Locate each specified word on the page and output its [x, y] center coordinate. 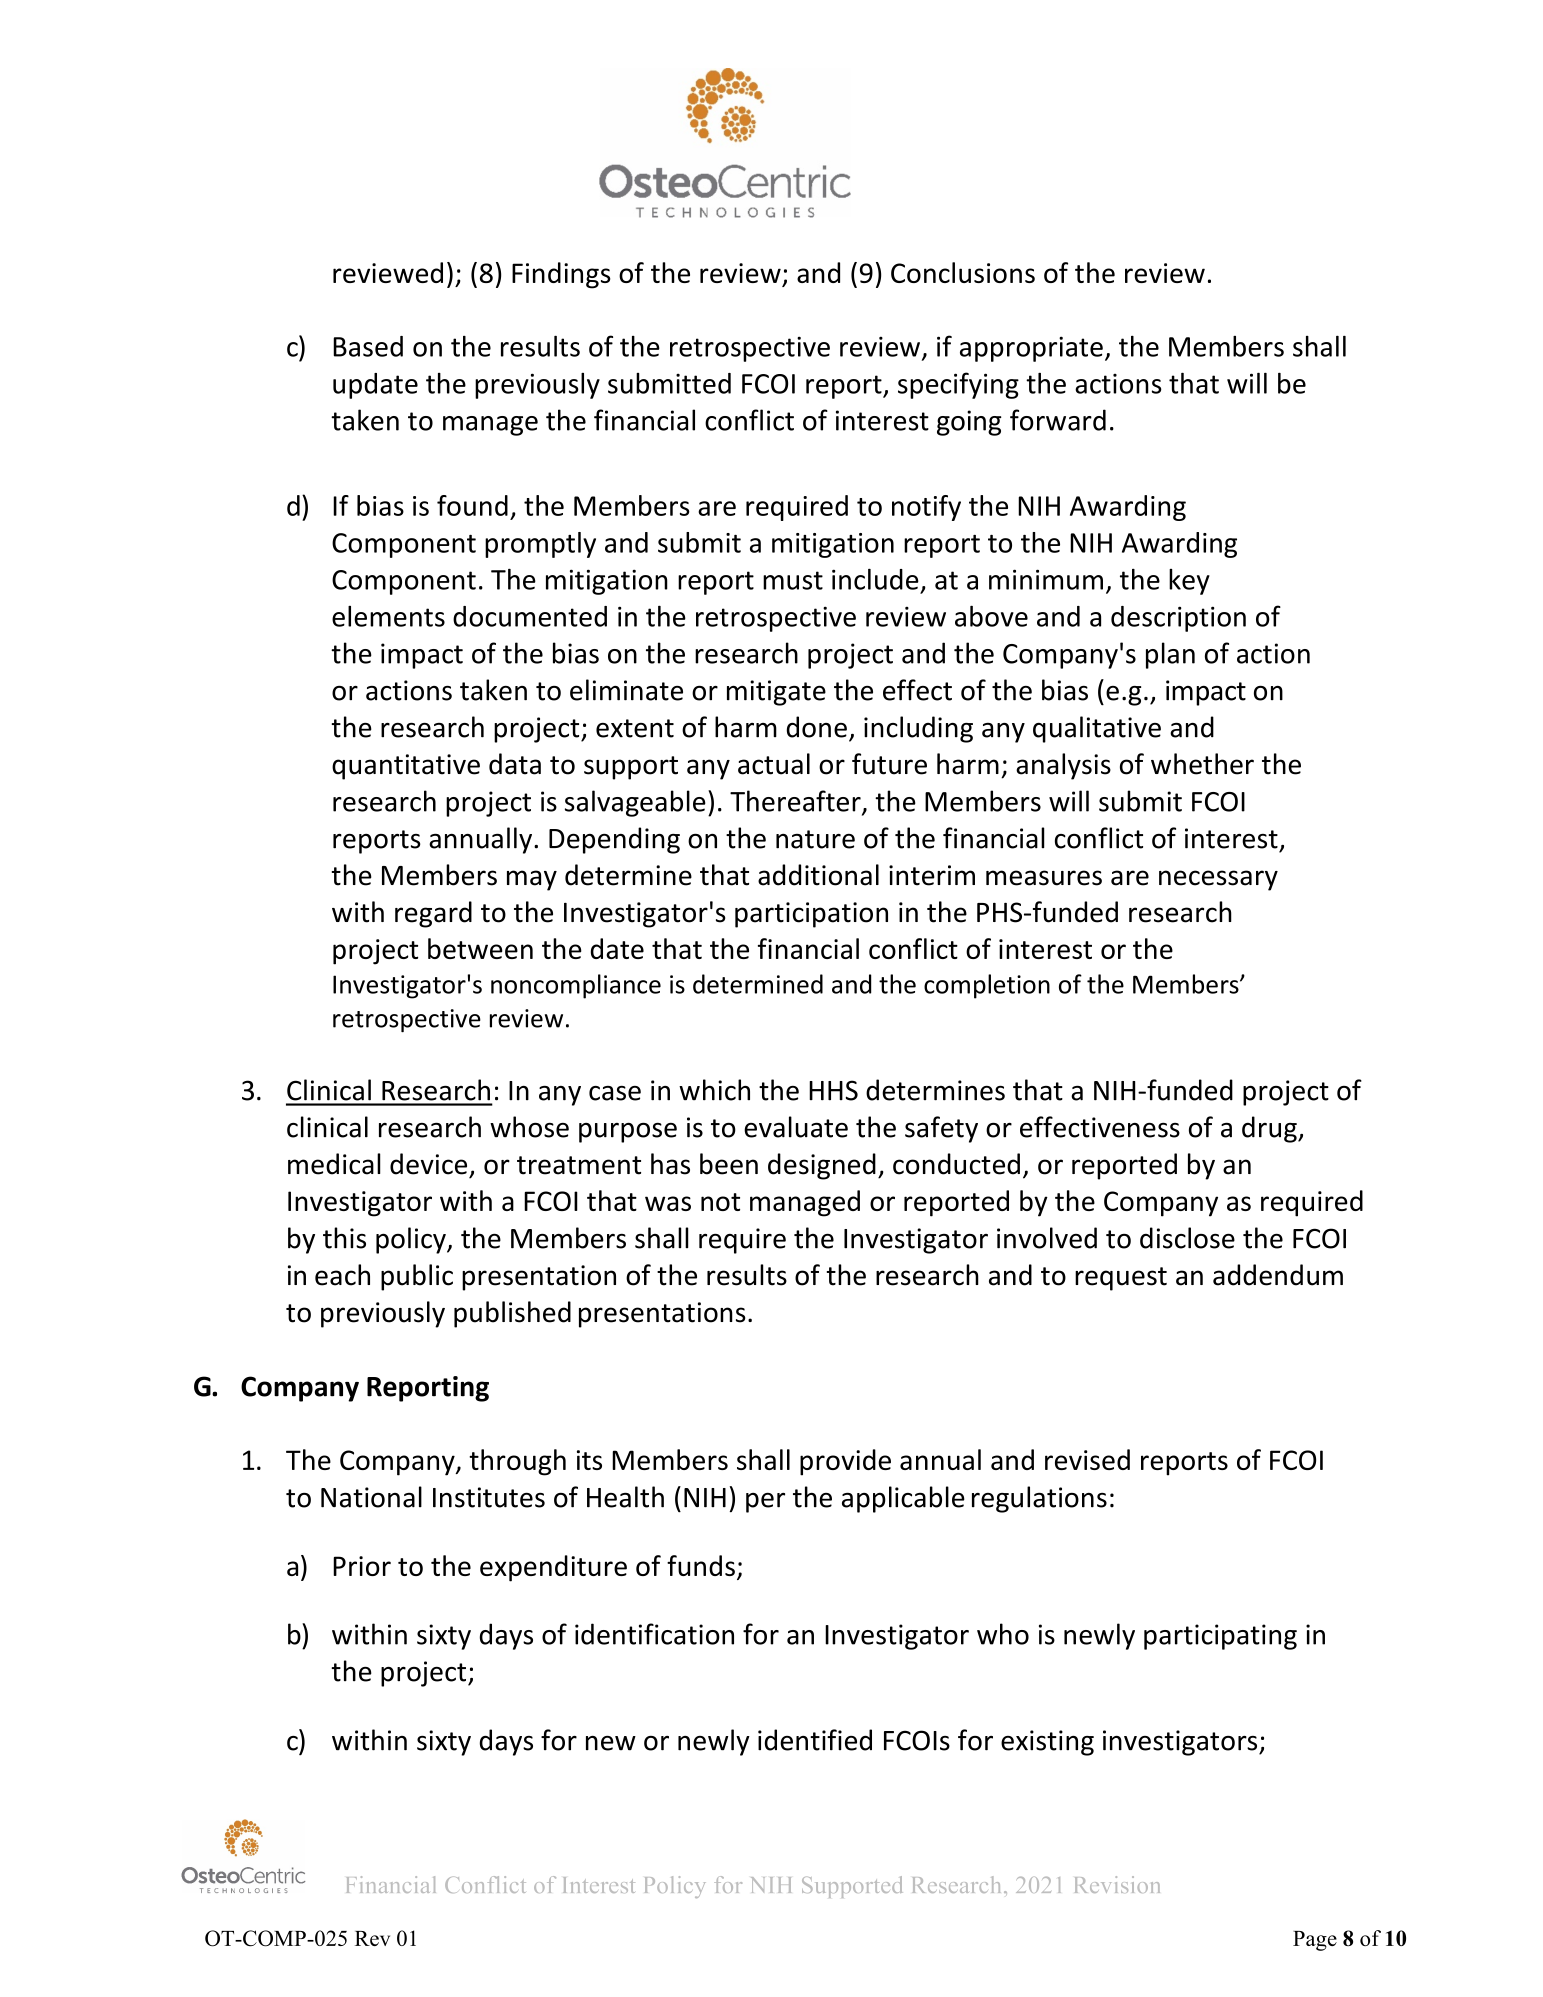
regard [433, 914]
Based [368, 346]
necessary [1218, 880]
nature [815, 839]
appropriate [1031, 349]
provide [845, 1462]
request [1121, 1279]
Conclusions [963, 272]
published [512, 1314]
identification [654, 1634]
